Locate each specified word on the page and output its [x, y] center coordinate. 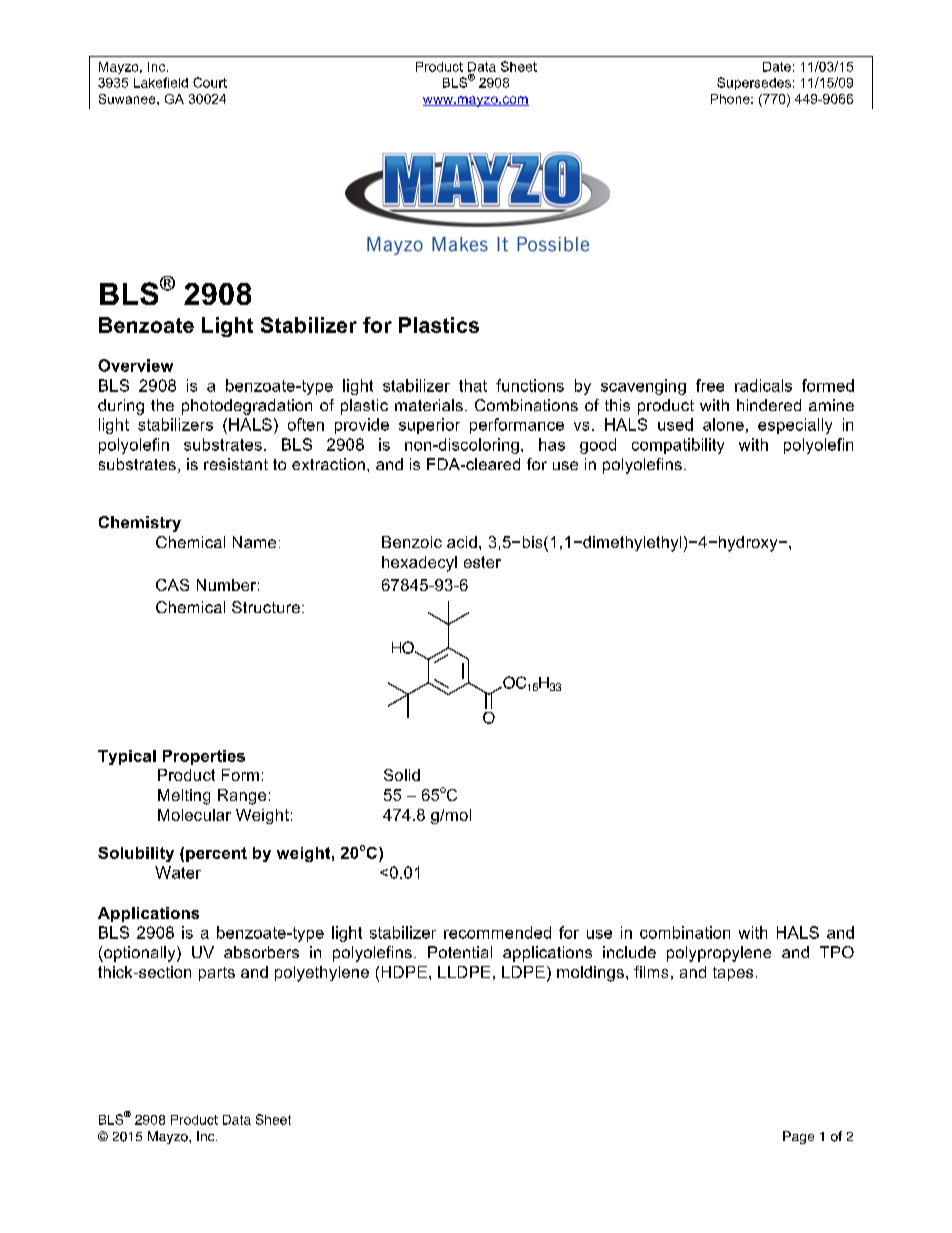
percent [216, 854]
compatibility [678, 446]
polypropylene [719, 954]
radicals [763, 385]
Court [210, 82]
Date [777, 67]
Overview [135, 365]
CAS [172, 585]
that [473, 385]
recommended [497, 932]
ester [482, 562]
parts [217, 974]
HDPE [404, 972]
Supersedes [754, 83]
